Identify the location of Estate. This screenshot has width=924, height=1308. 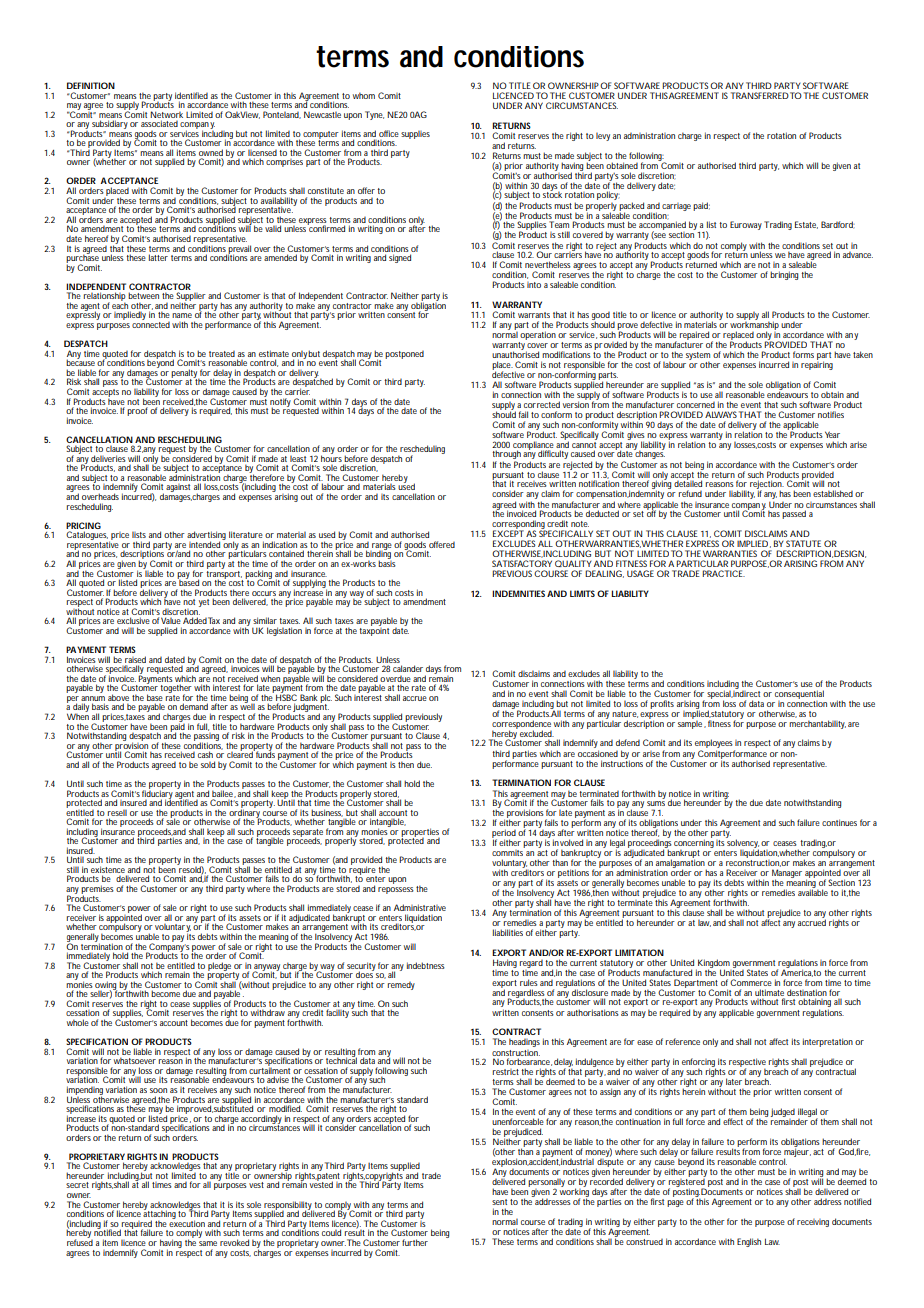
(806, 225).
